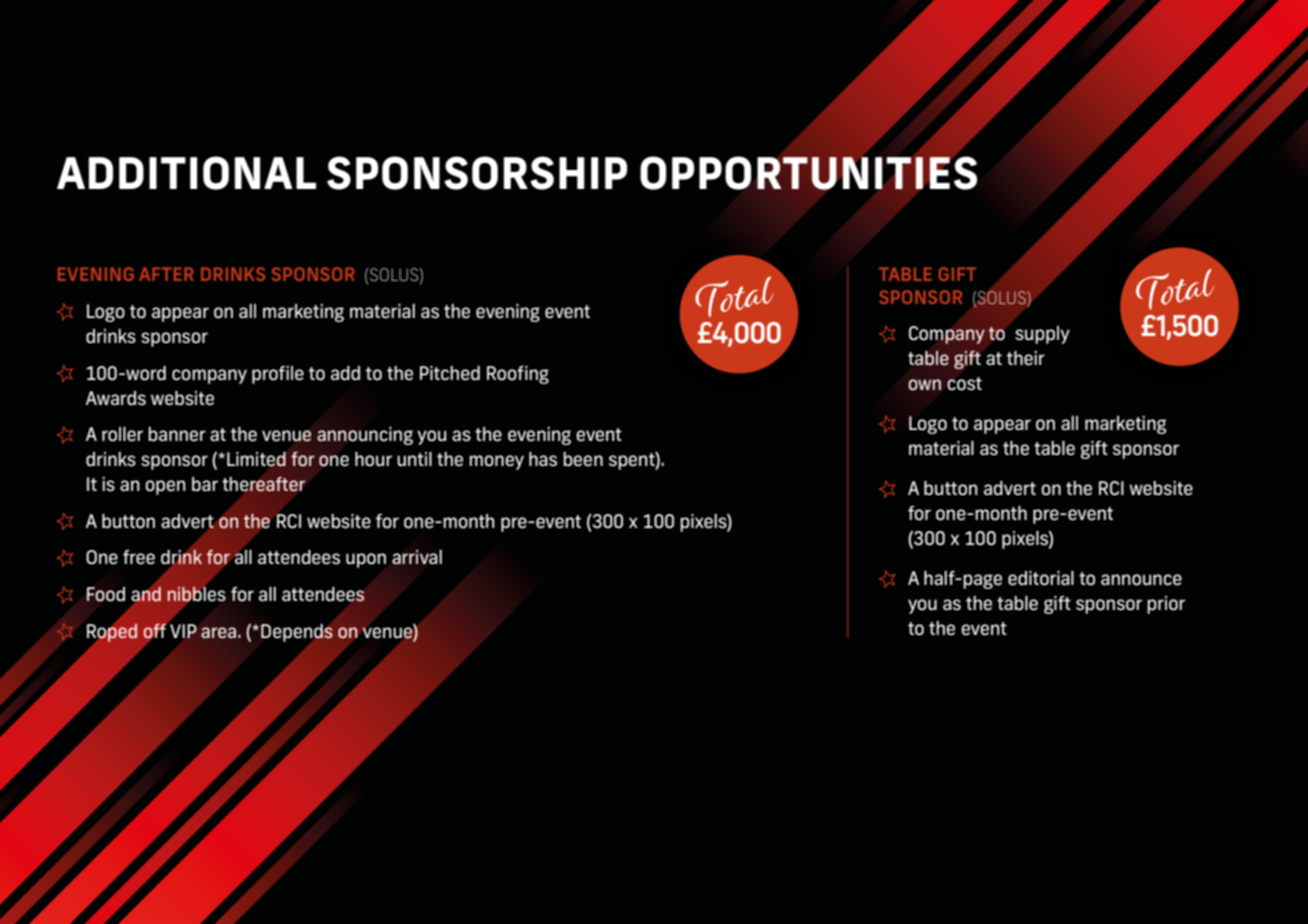  What do you see at coordinates (116, 398) in the page?
I see `Awards` at bounding box center [116, 398].
